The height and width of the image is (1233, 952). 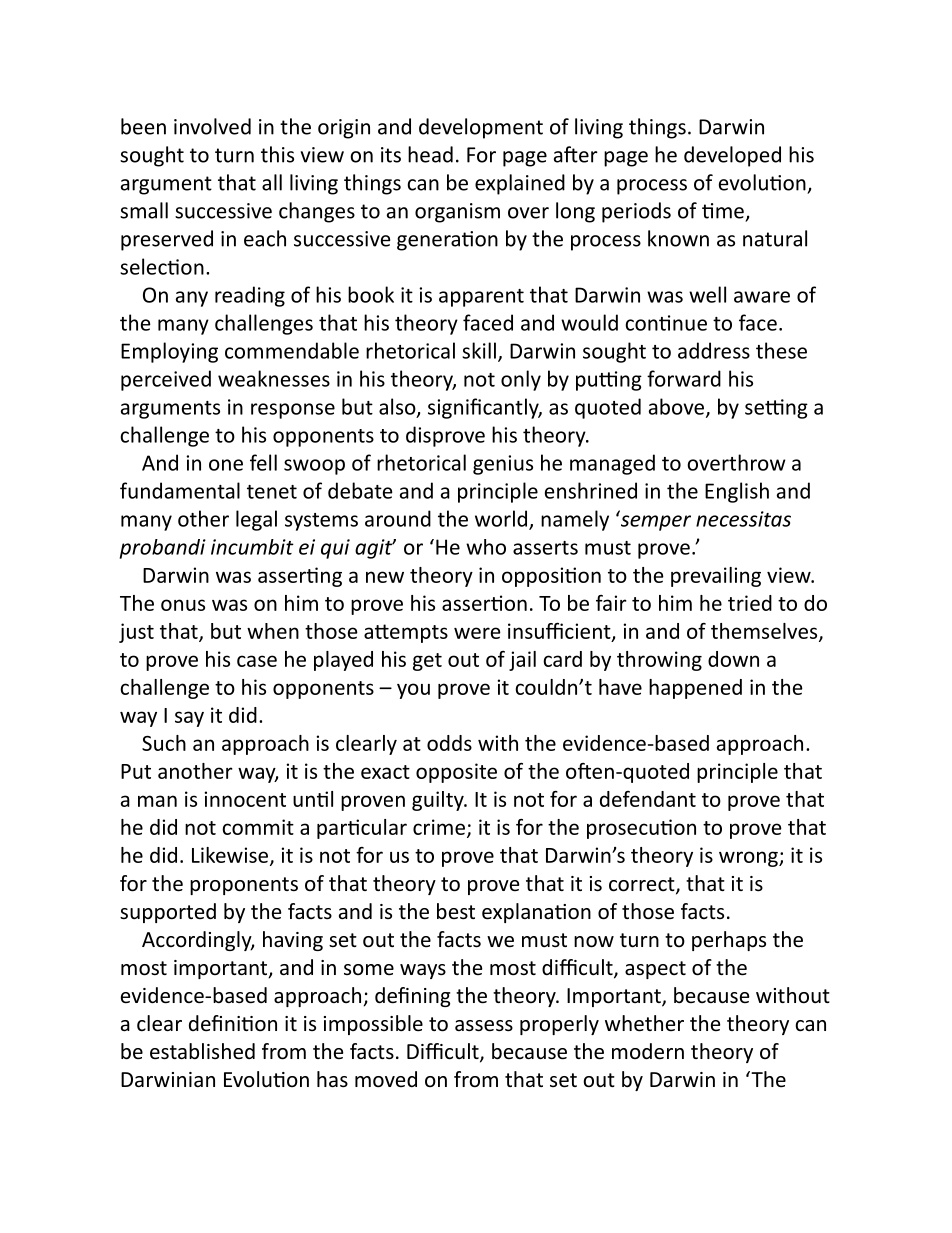 I want to click on established, so click(x=202, y=1051).
